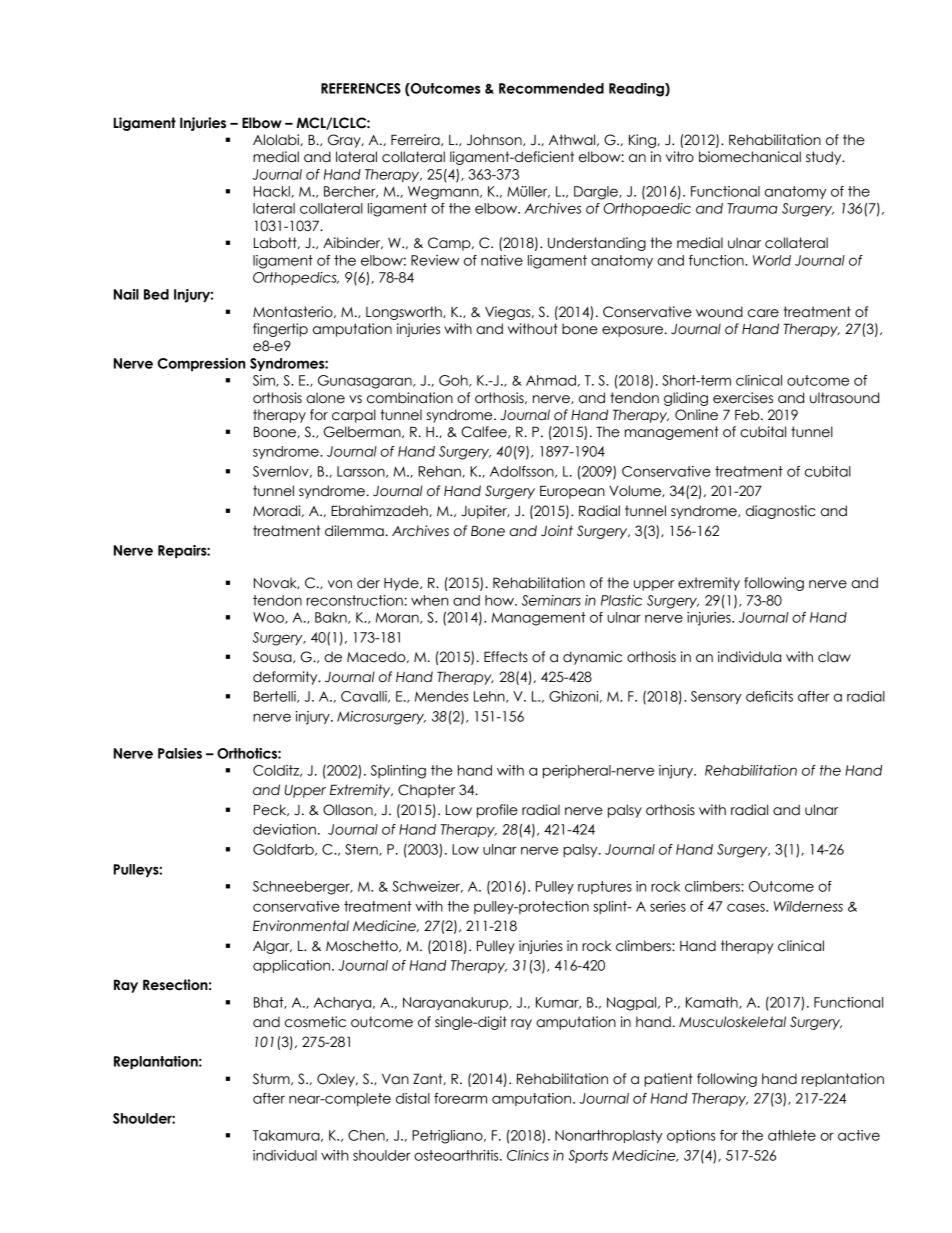 The image size is (952, 1233). Describe the element at coordinates (361, 88) in the screenshot. I see `REFERENCES` at that location.
